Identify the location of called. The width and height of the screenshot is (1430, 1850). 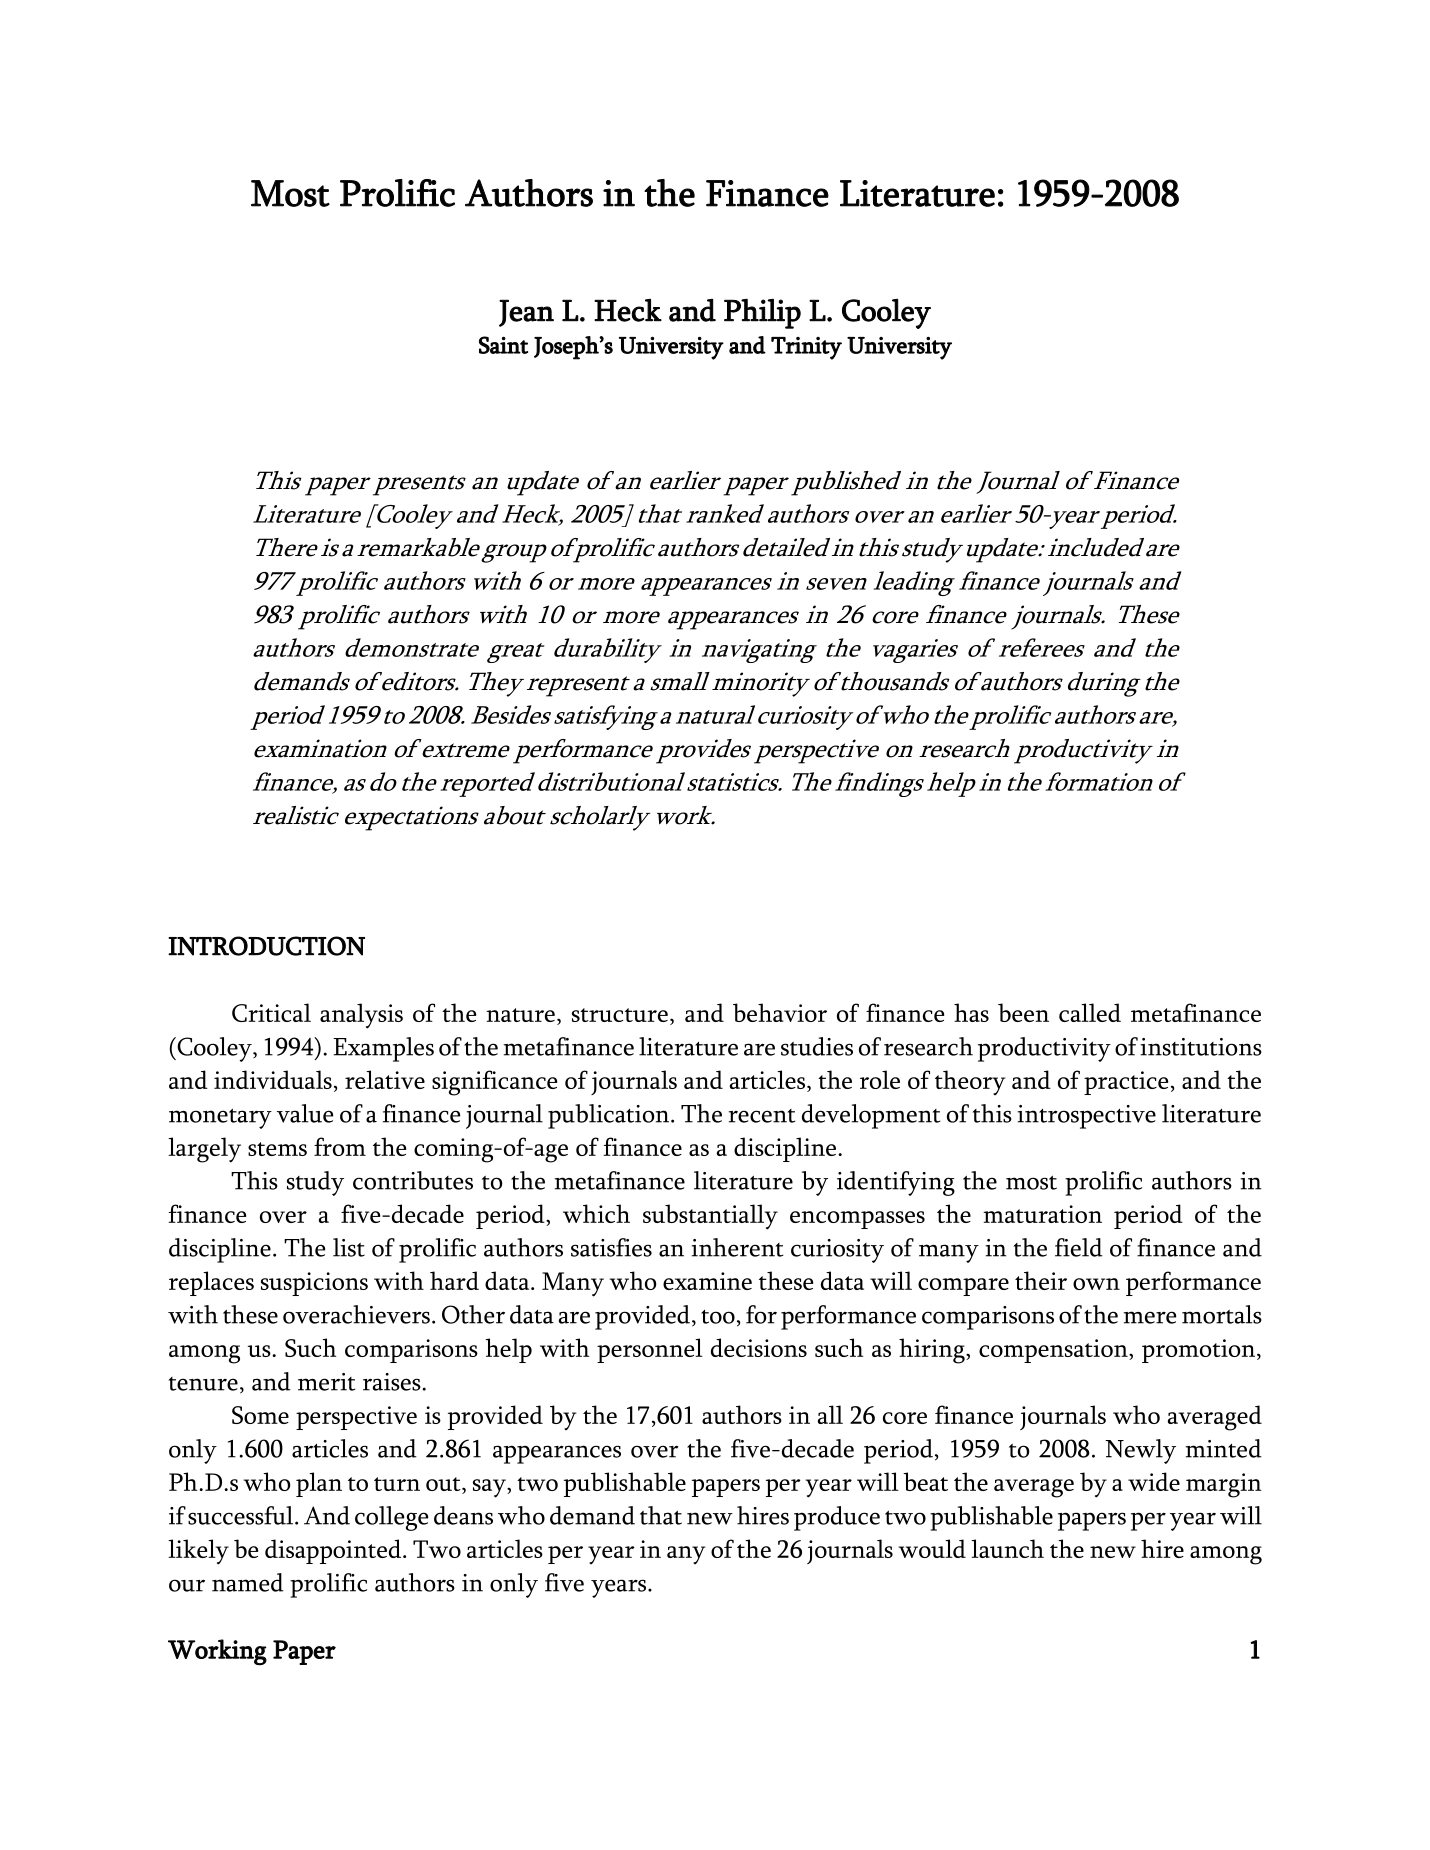
(1090, 1012).
